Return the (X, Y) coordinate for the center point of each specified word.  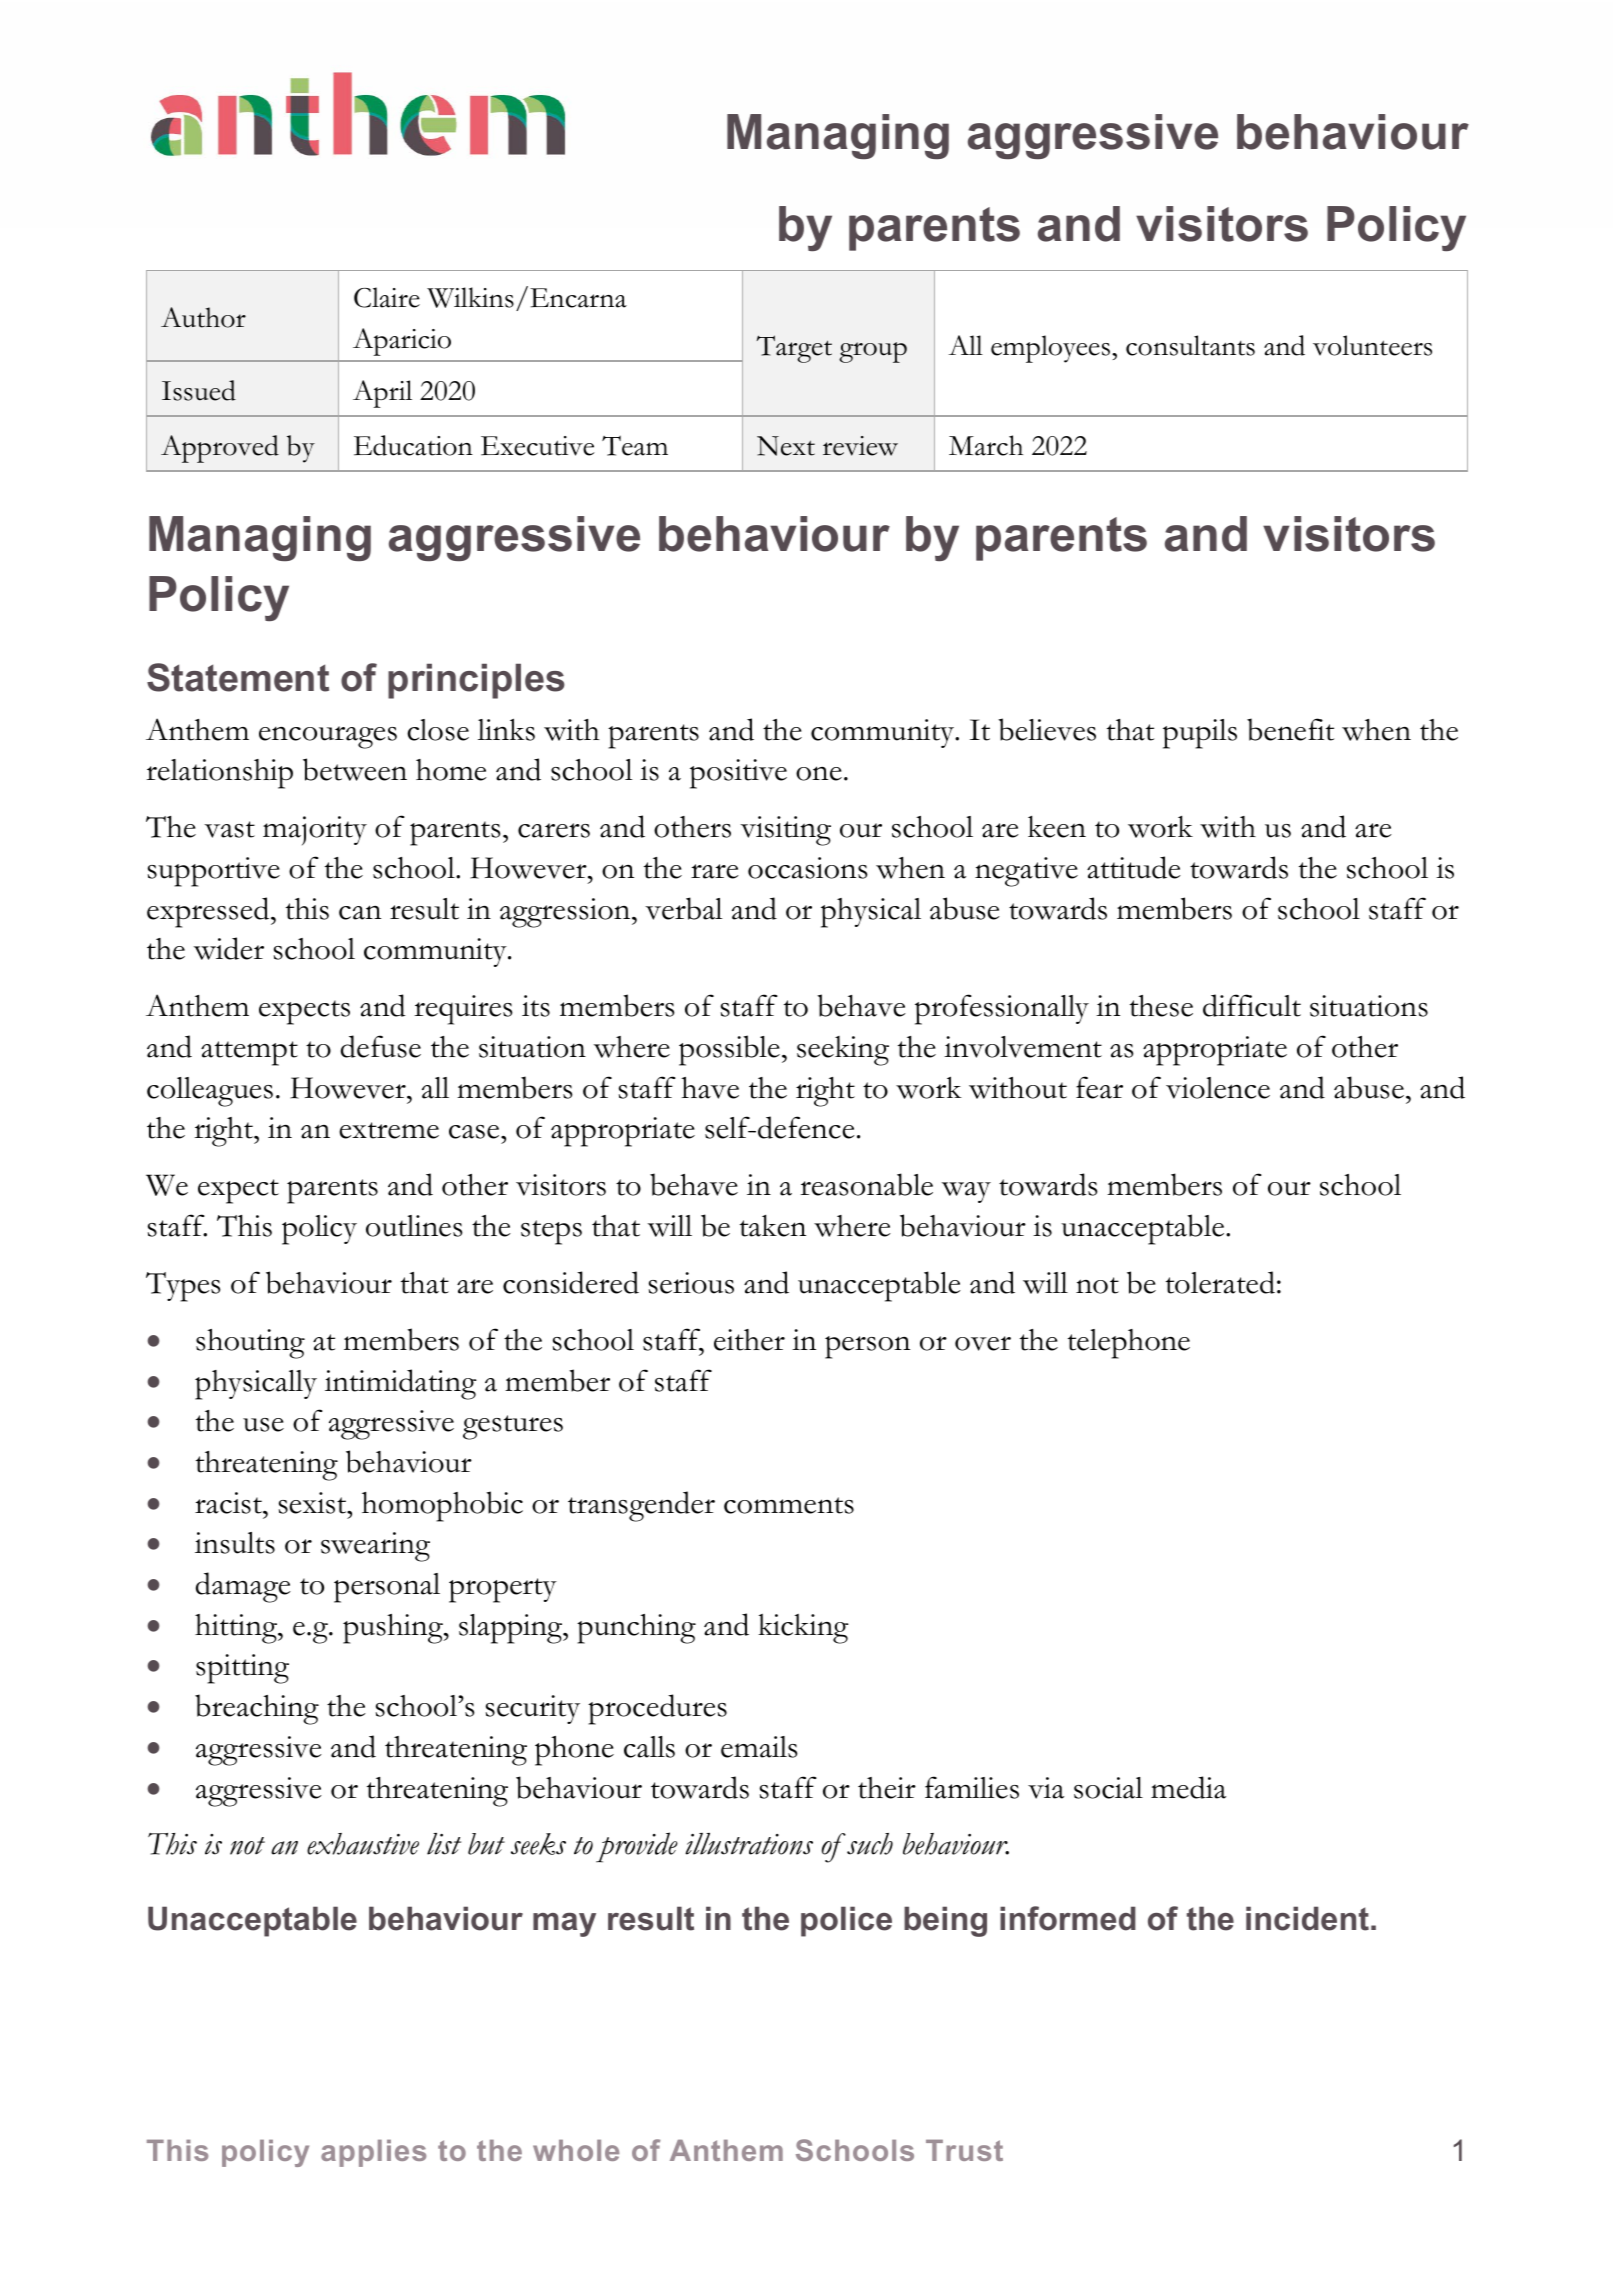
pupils (1200, 734)
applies (373, 2153)
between (355, 769)
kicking (803, 1629)
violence (1218, 1088)
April (382, 394)
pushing (394, 1629)
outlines (414, 1226)
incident (1307, 1918)
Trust (964, 2150)
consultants (1190, 345)
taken (773, 1226)
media (1188, 1787)
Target (794, 349)
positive (738, 774)
